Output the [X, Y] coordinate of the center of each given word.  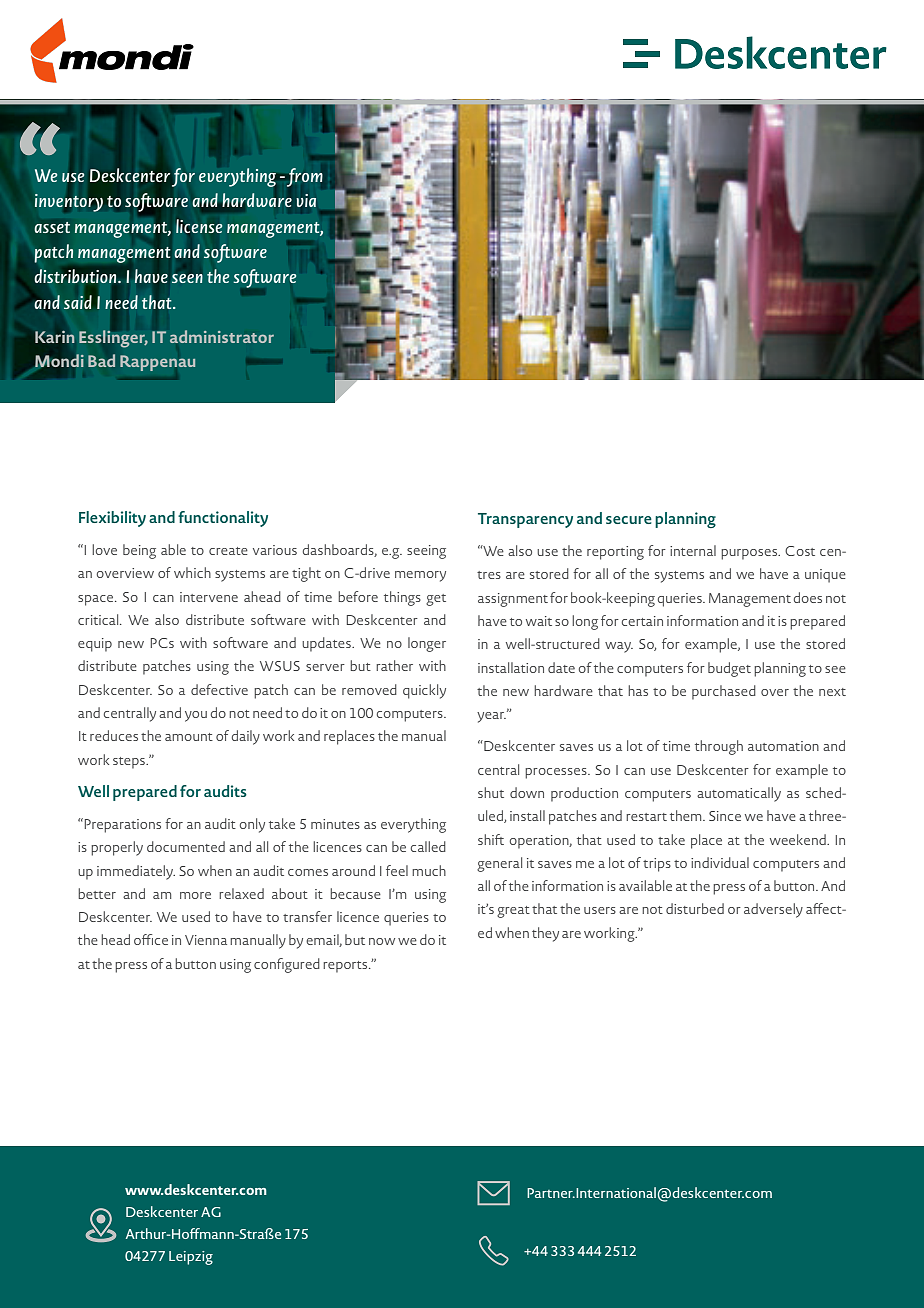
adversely [773, 910]
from [305, 177]
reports [346, 967]
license [199, 226]
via [306, 200]
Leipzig [191, 1258]
